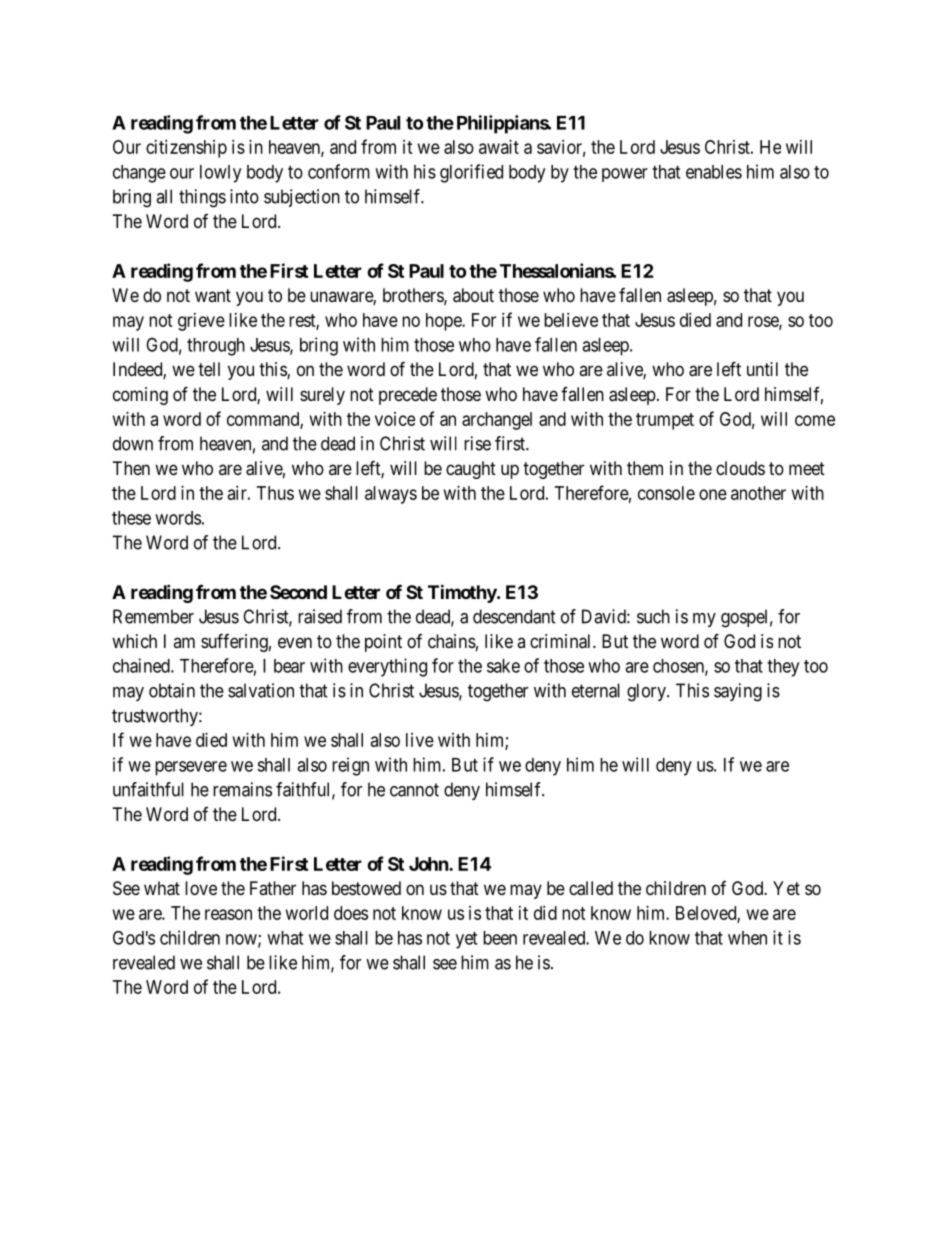  What do you see at coordinates (738, 692) in the screenshot?
I see `saying` at bounding box center [738, 692].
